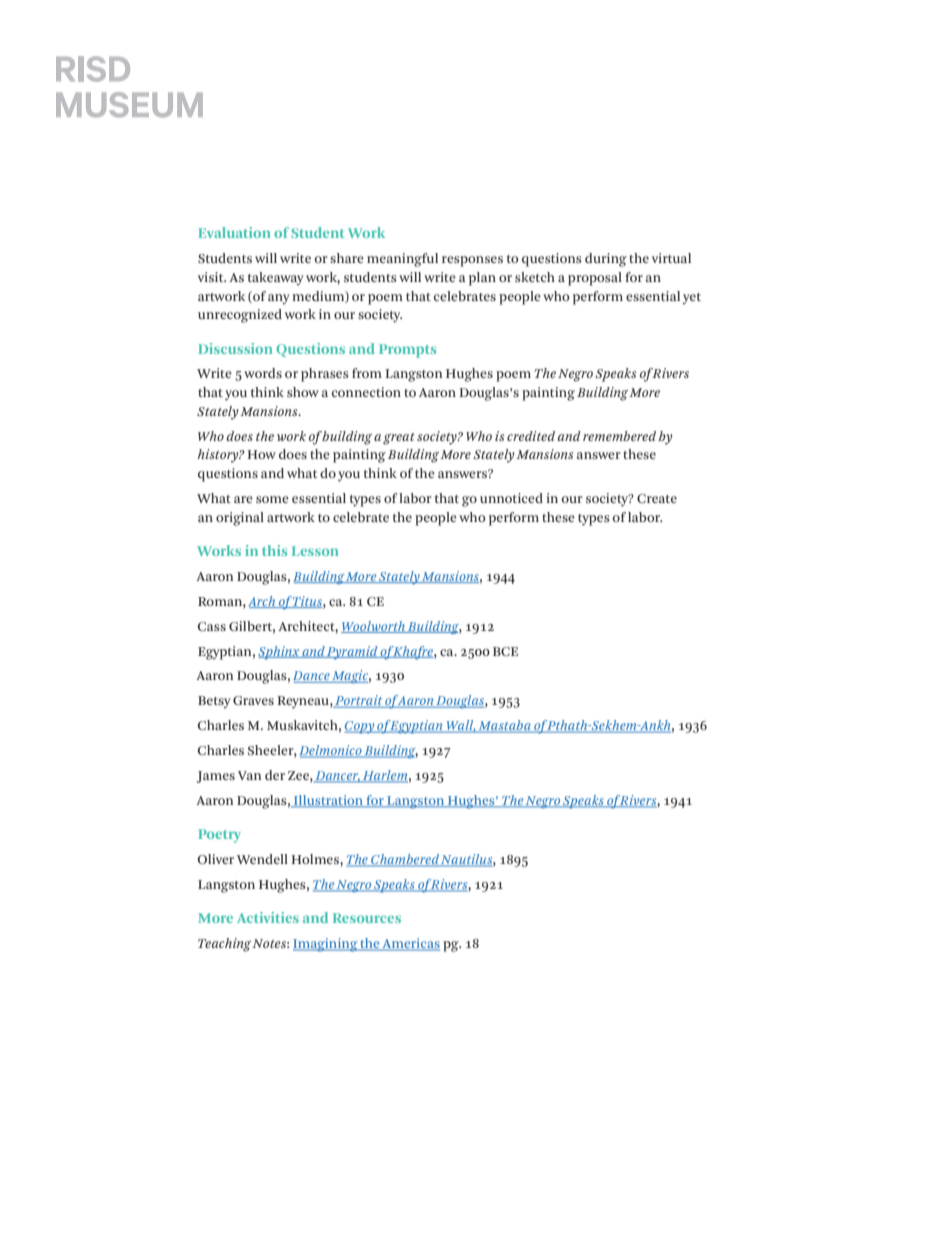  I want to click on unnoticed, so click(511, 498).
